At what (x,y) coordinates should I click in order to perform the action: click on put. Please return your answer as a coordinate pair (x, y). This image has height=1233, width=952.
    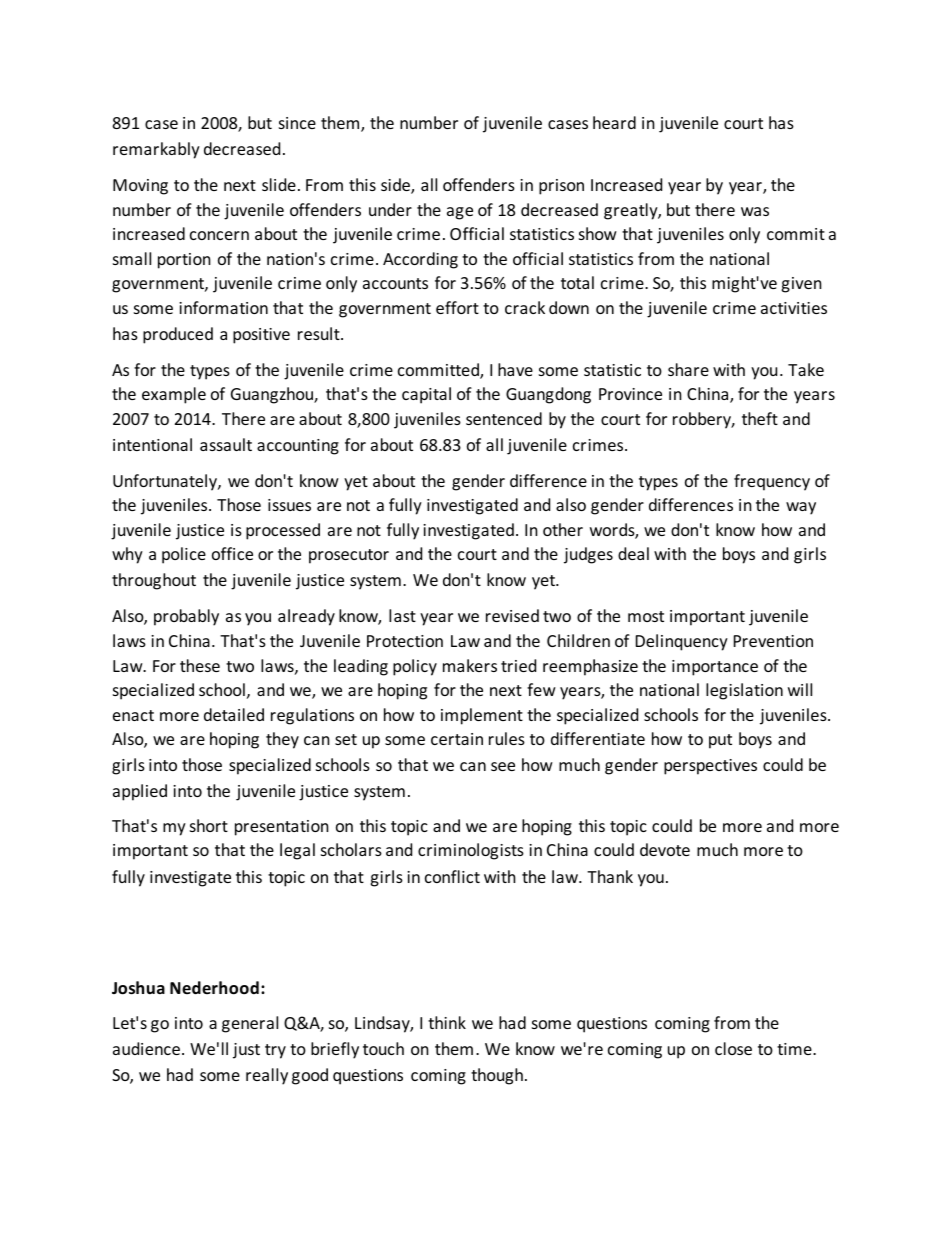
    Looking at the image, I should click on (720, 741).
